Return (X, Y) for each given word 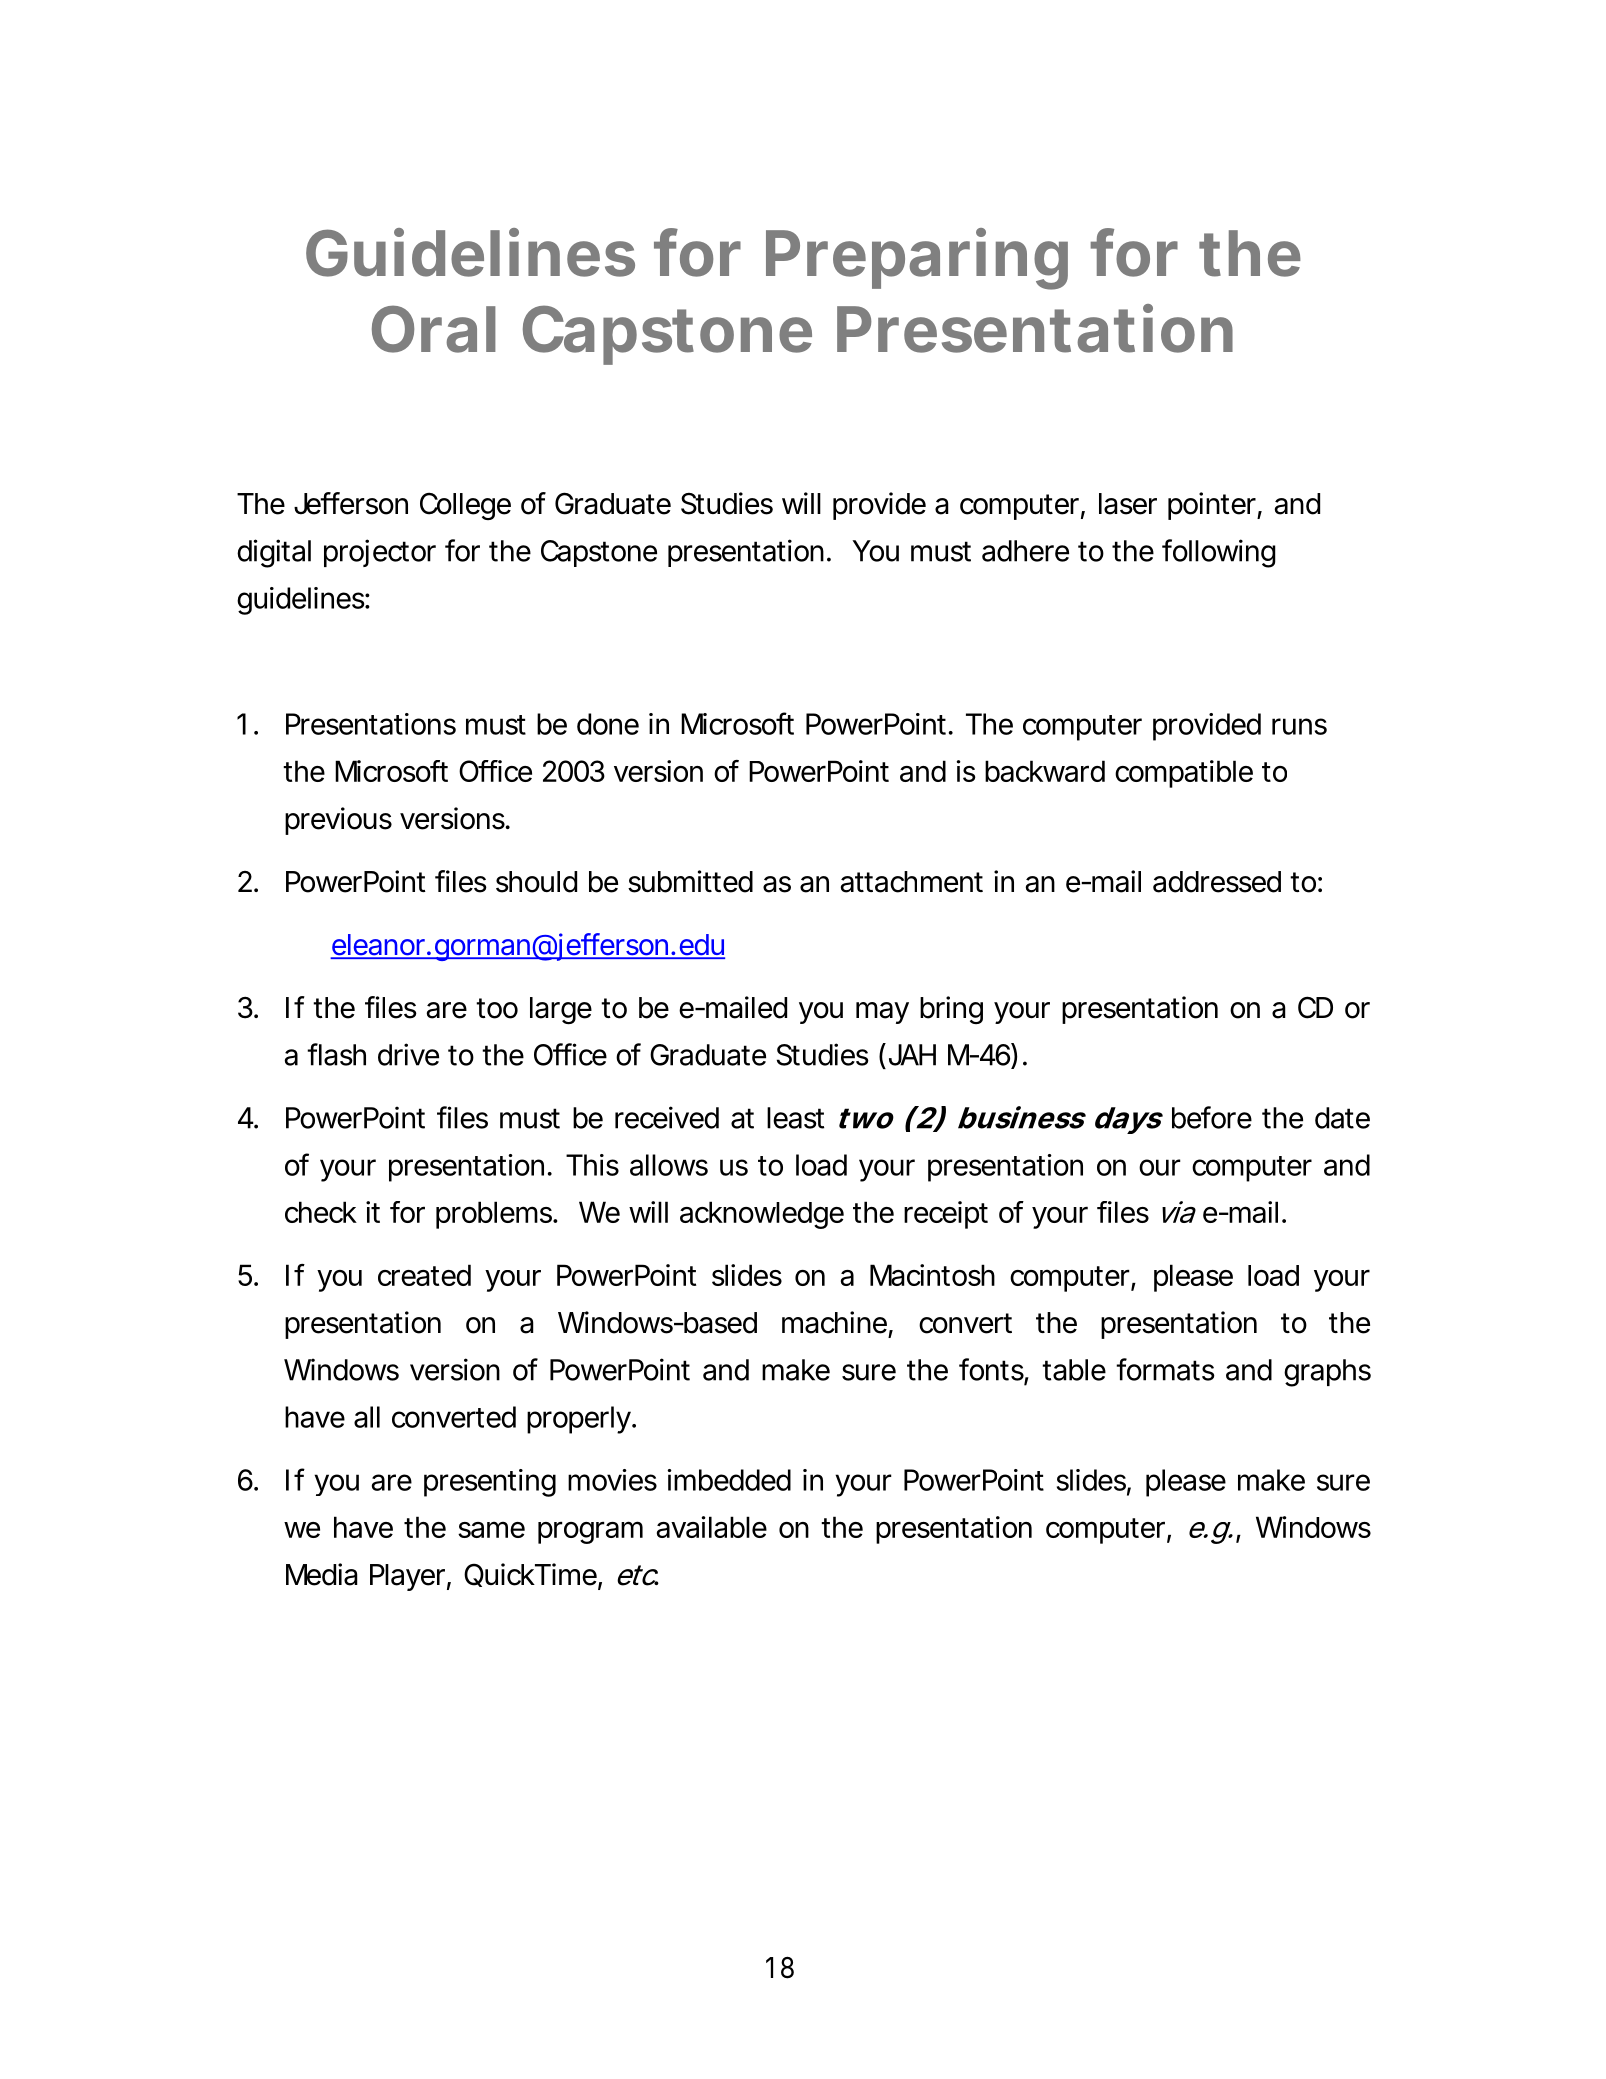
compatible (1184, 774)
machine (834, 1322)
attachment (911, 882)
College (465, 506)
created (424, 1275)
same (491, 1529)
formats (1165, 1369)
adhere (1025, 551)
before (1212, 1117)
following (1219, 553)
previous (338, 821)
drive (408, 1054)
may (882, 1013)
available (712, 1527)
